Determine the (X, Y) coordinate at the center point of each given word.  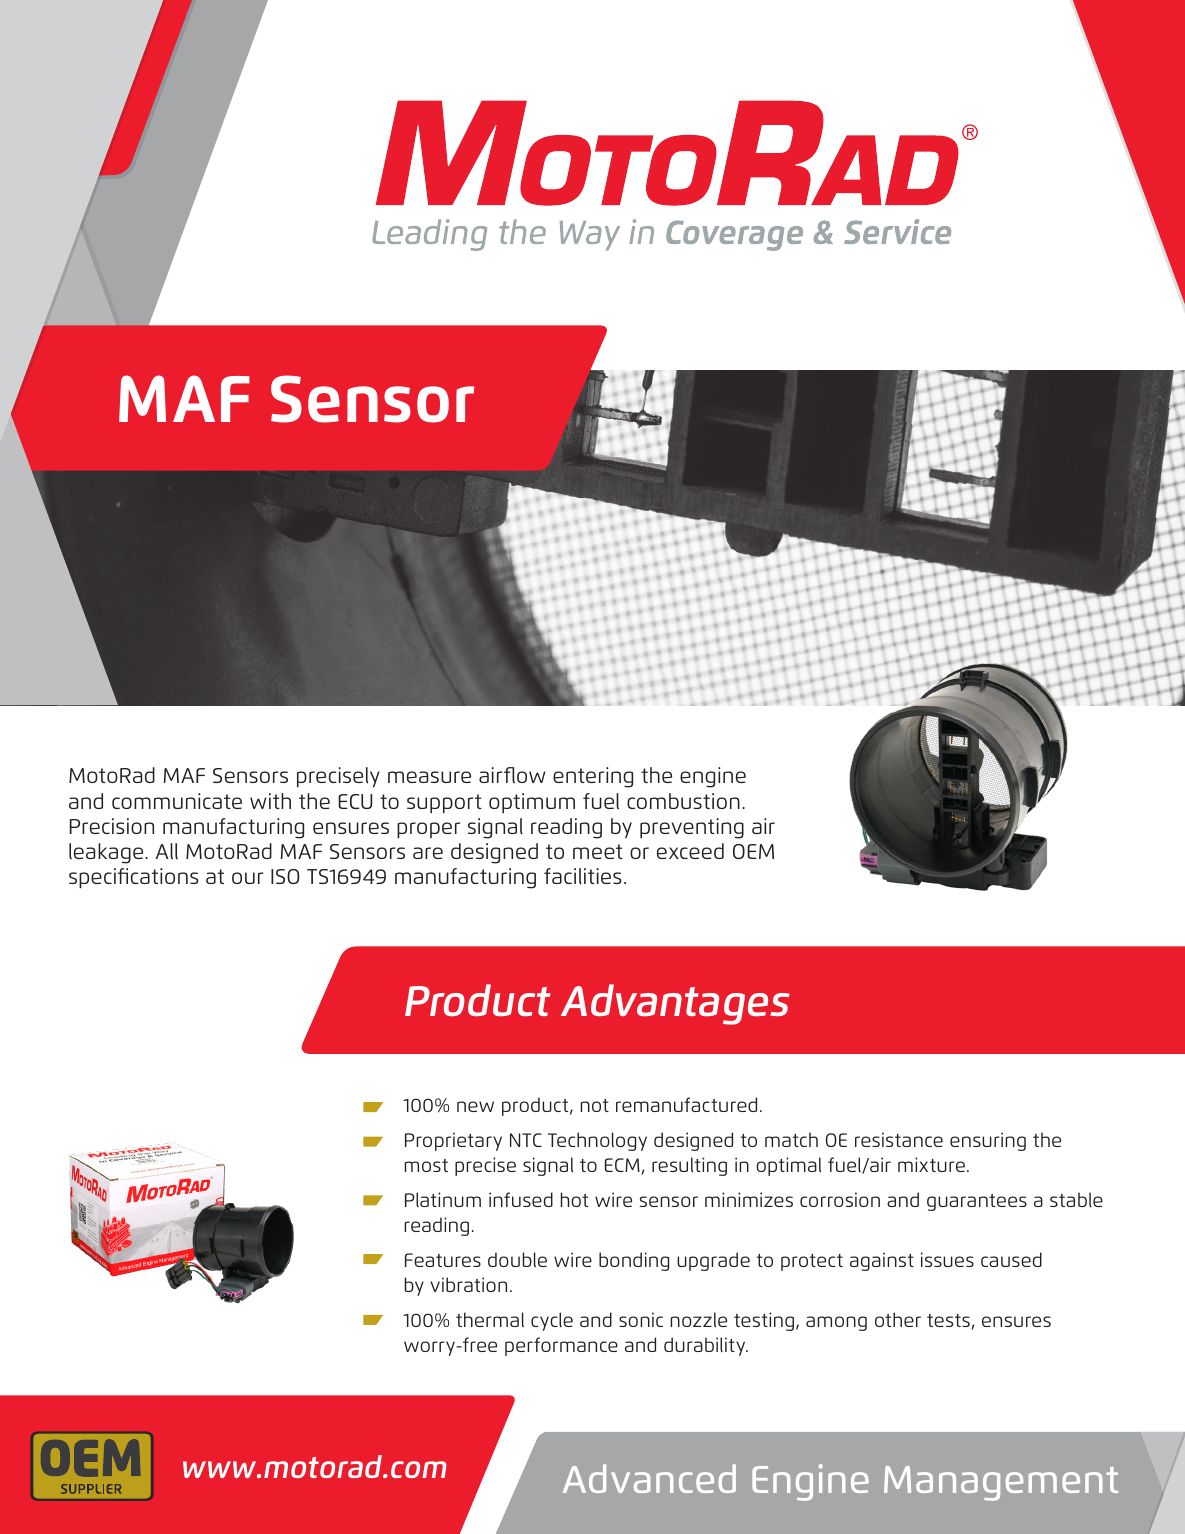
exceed (690, 851)
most (426, 1165)
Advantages (675, 1004)
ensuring (988, 1141)
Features (443, 1260)
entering (593, 777)
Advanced (649, 1478)
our (247, 878)
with (270, 801)
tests (948, 1320)
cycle (552, 1321)
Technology (597, 1141)
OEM (753, 851)
